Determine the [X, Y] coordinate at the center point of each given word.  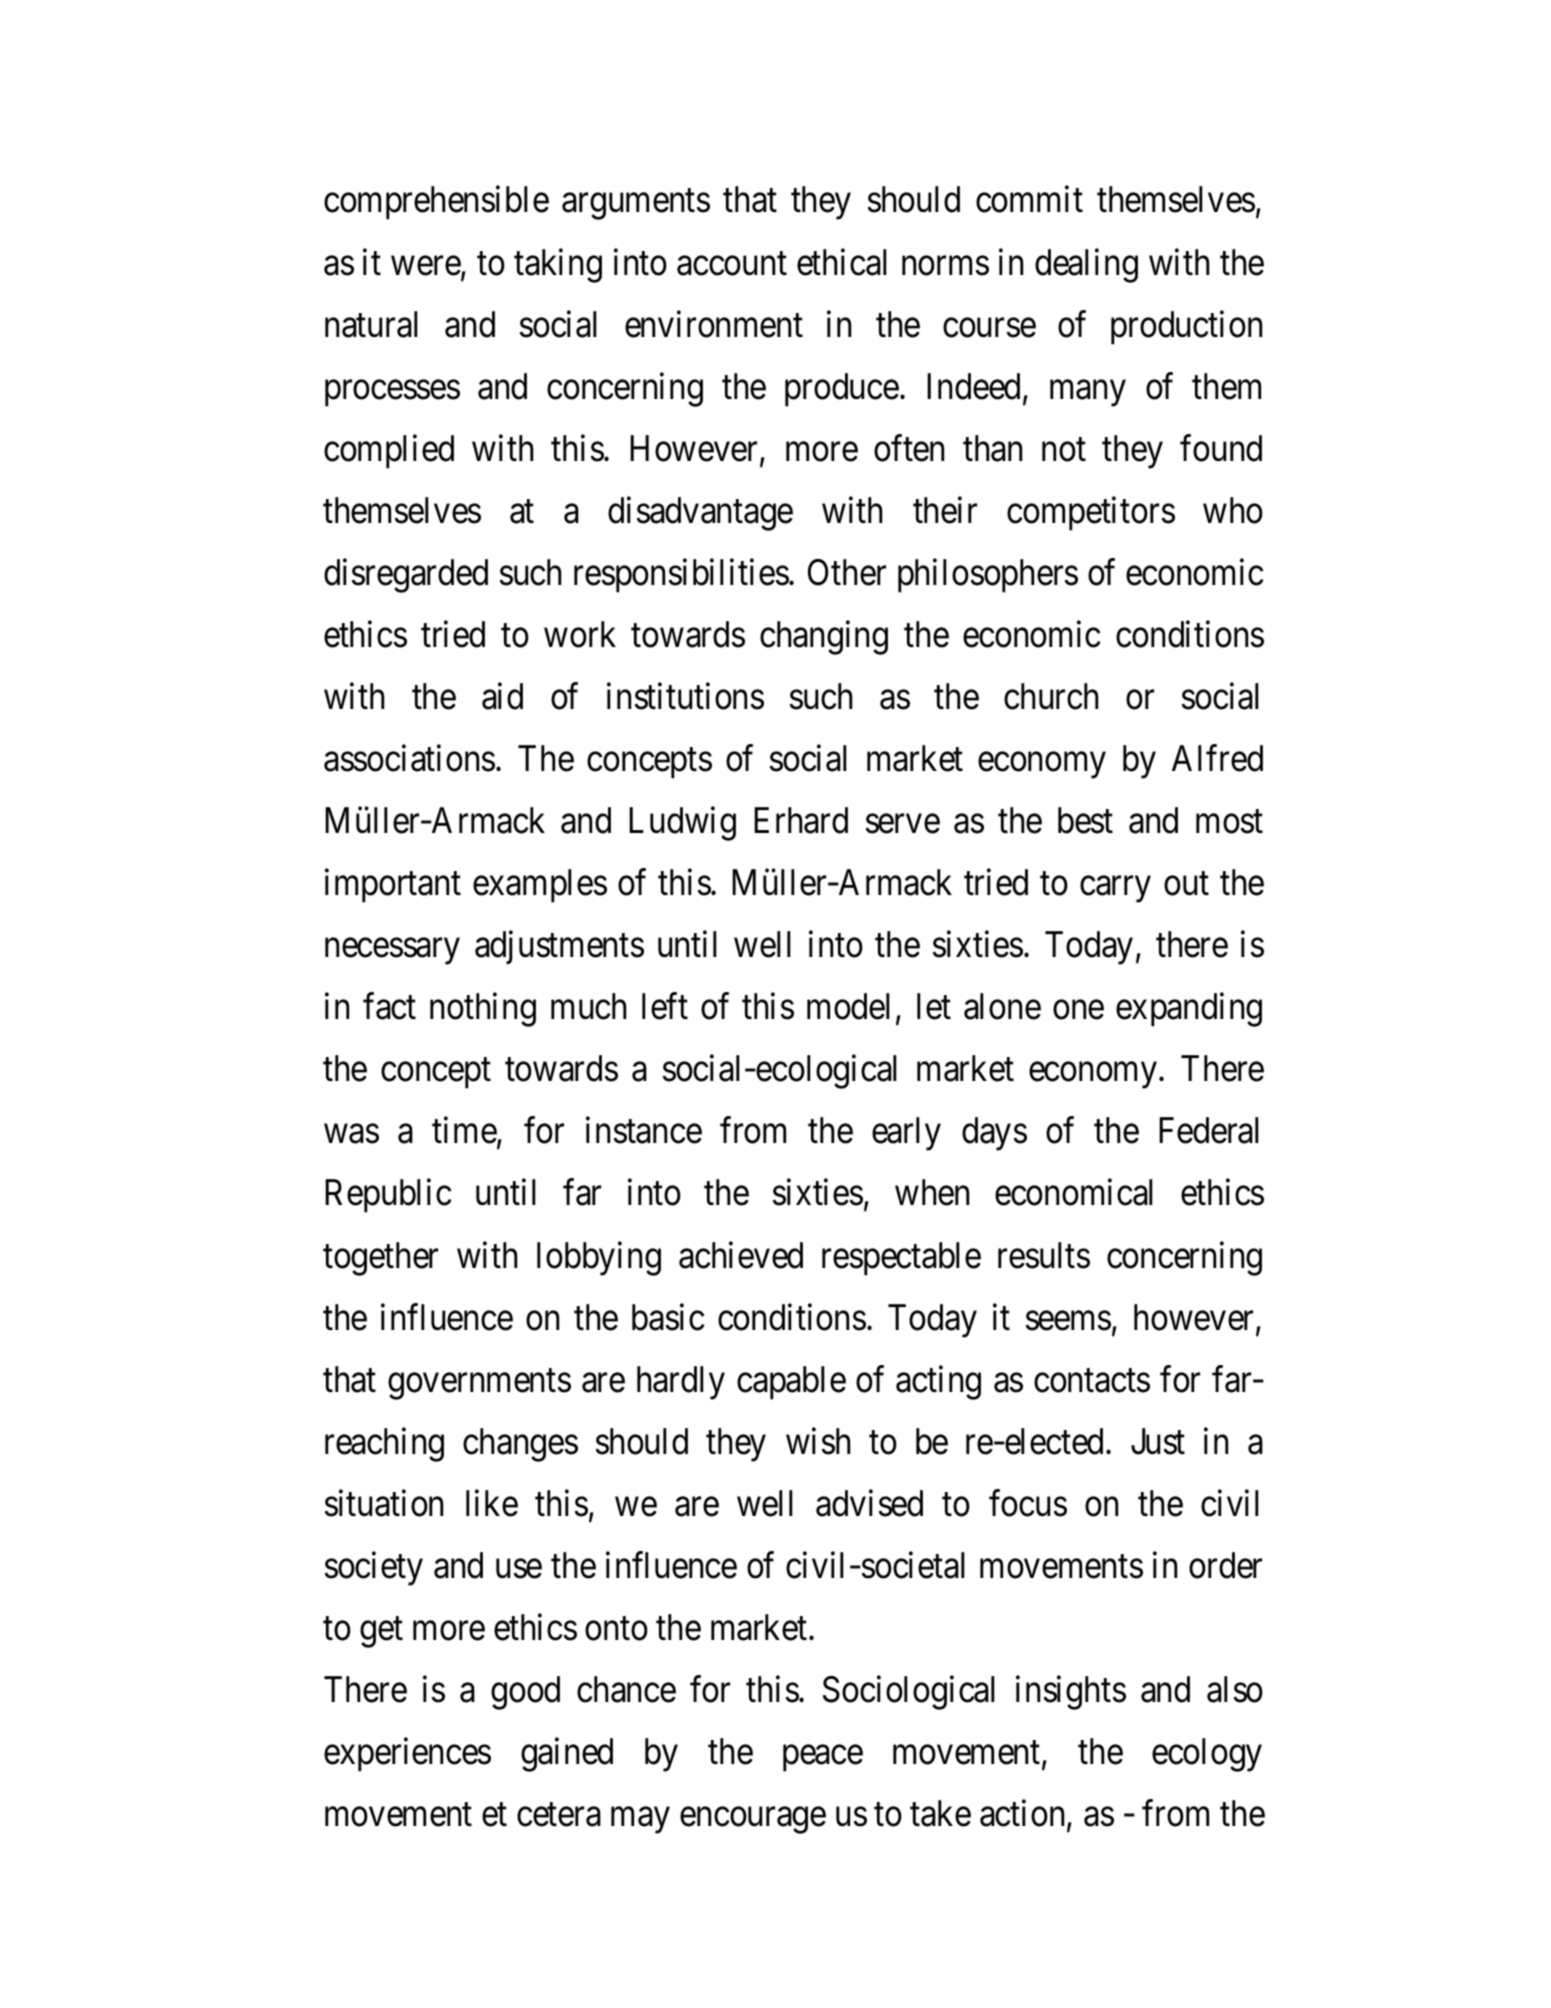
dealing [1086, 265]
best [1085, 820]
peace [823, 1759]
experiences [407, 1755]
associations [409, 758]
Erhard [801, 820]
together [380, 1259]
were [426, 267]
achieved [741, 1255]
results [1044, 1255]
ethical [842, 262]
